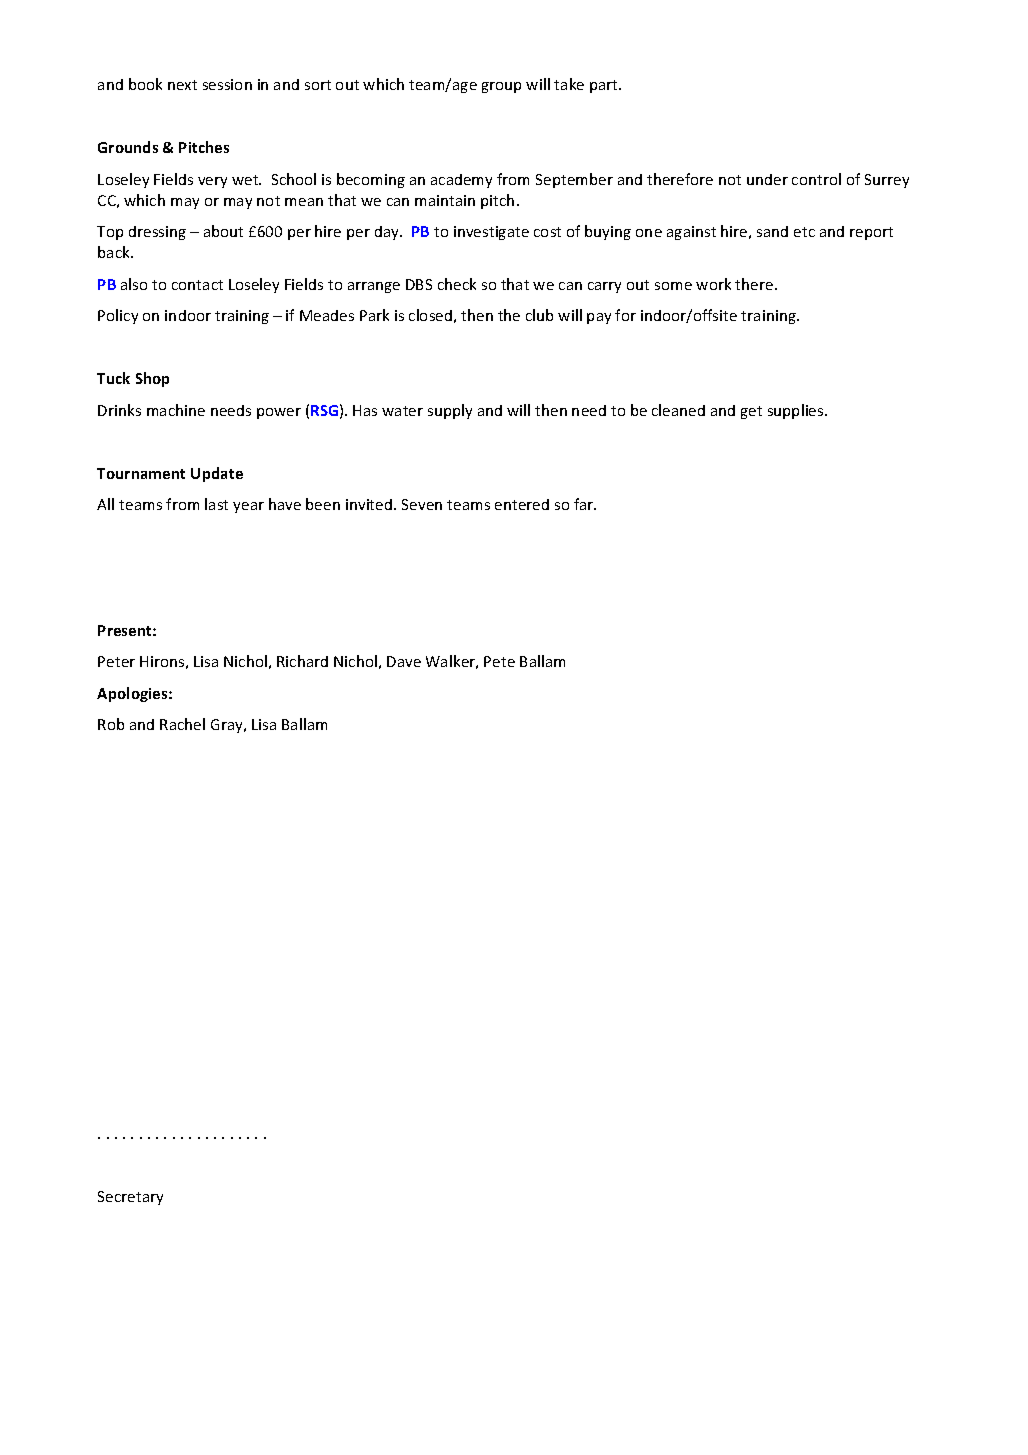 This page has width=1028, height=1455. I want to click on last, so click(216, 504).
